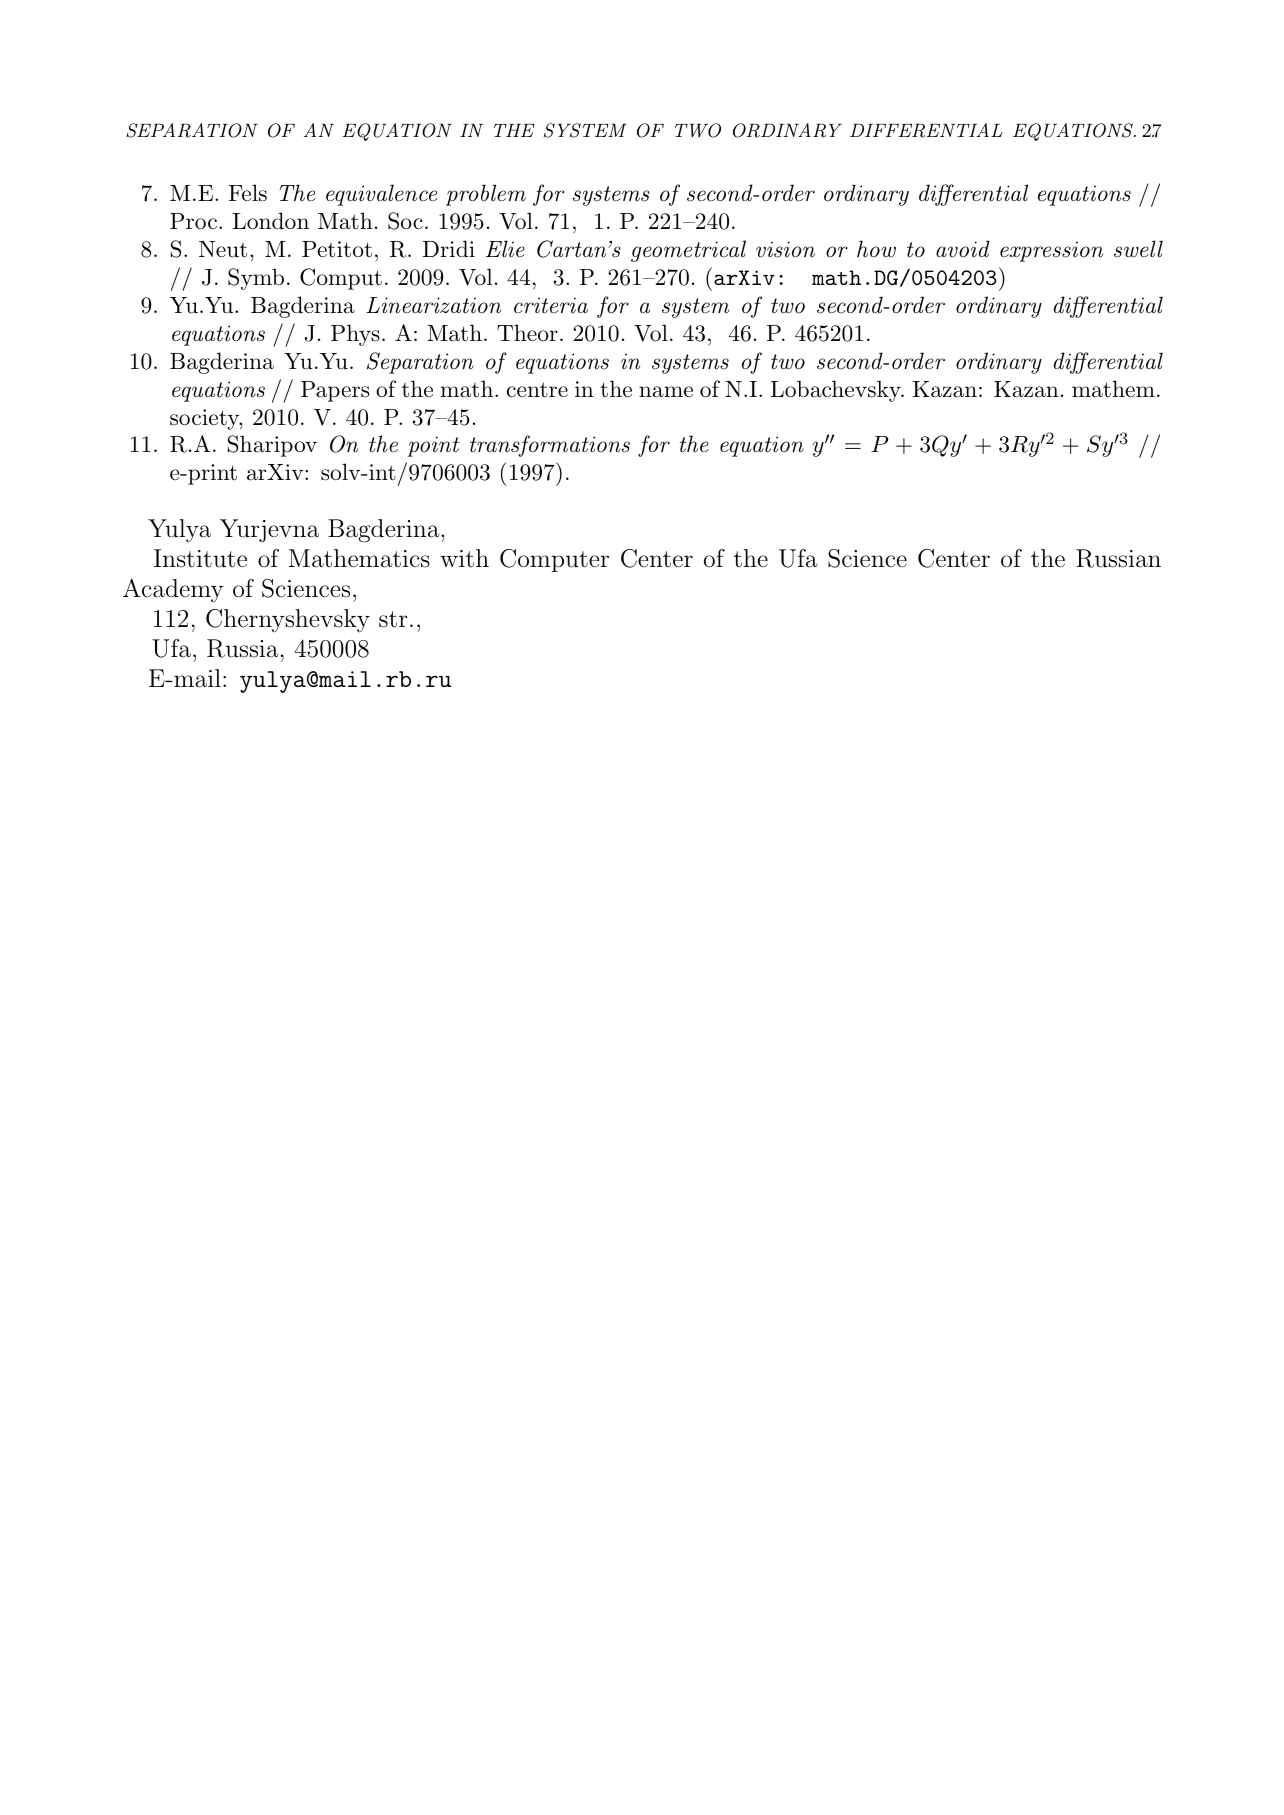 The height and width of the screenshot is (1815, 1284). What do you see at coordinates (551, 305) in the screenshot?
I see `criteria` at bounding box center [551, 305].
